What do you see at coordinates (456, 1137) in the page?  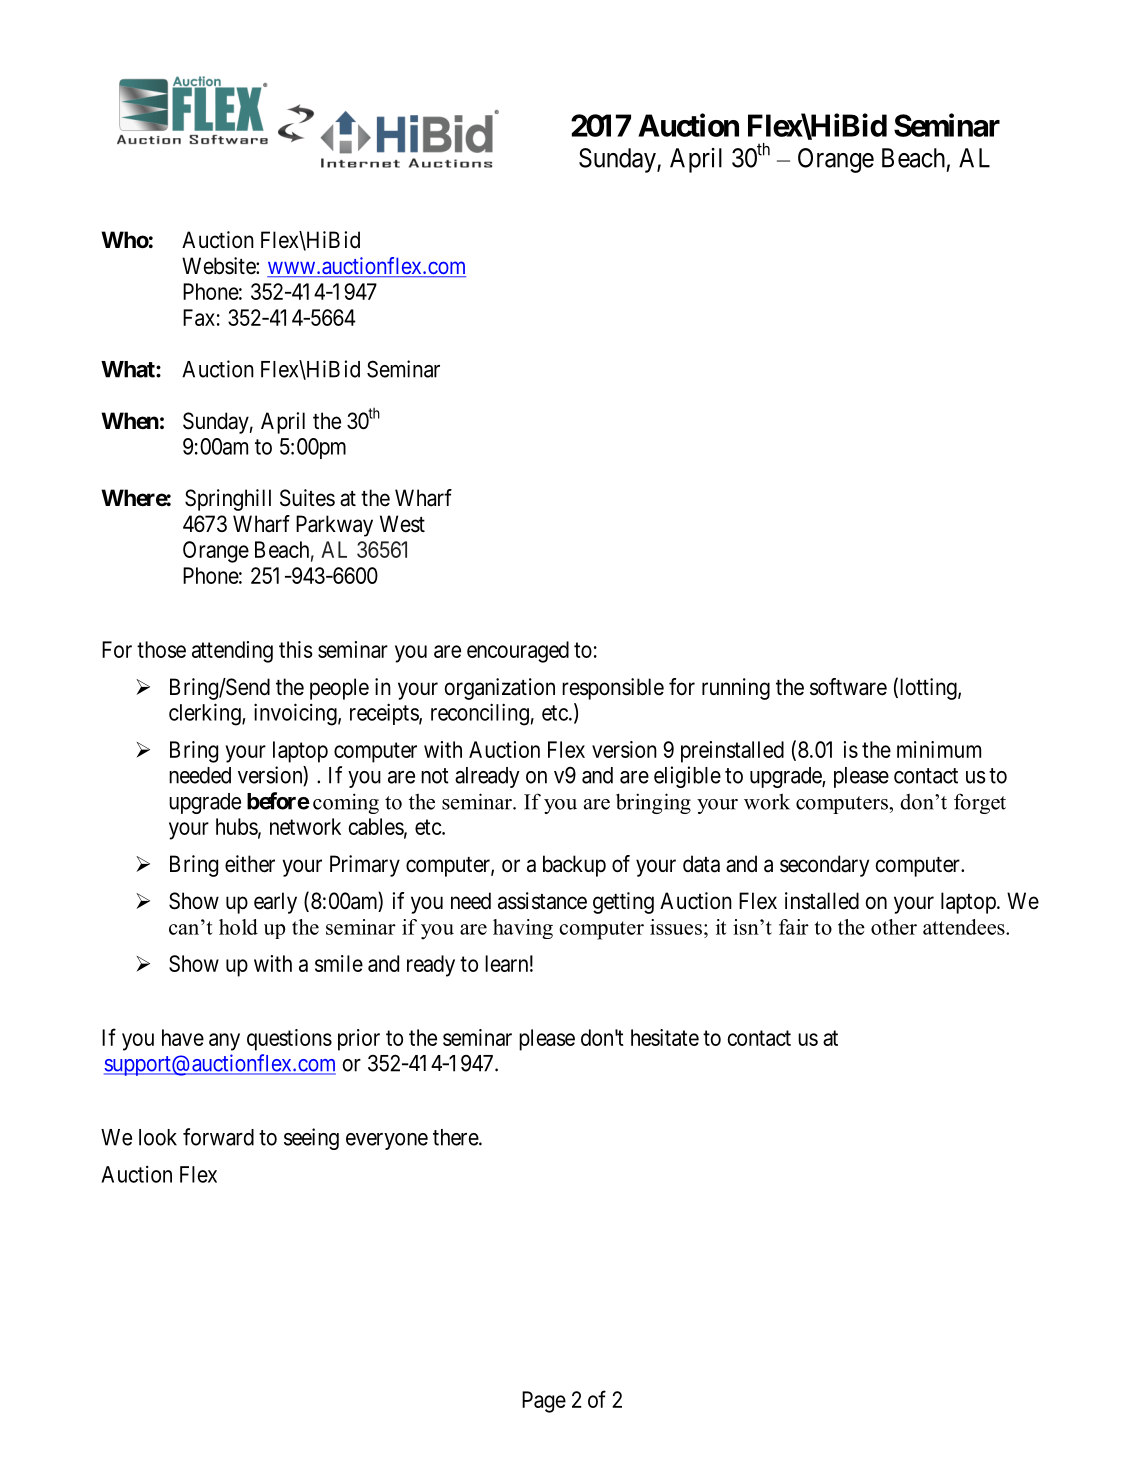 I see `there` at bounding box center [456, 1137].
